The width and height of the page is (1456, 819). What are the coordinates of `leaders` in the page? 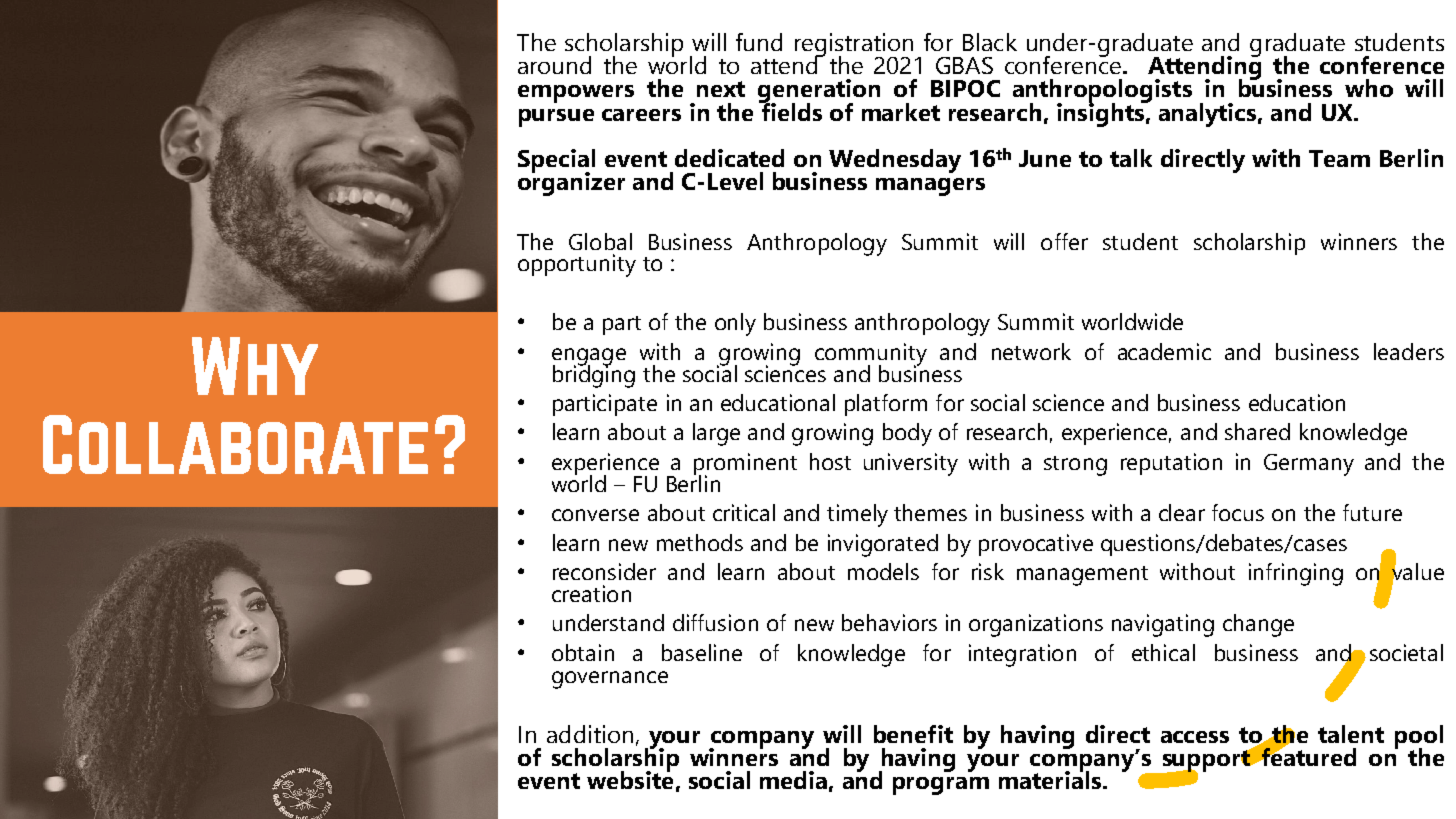 It's located at (1409, 351).
